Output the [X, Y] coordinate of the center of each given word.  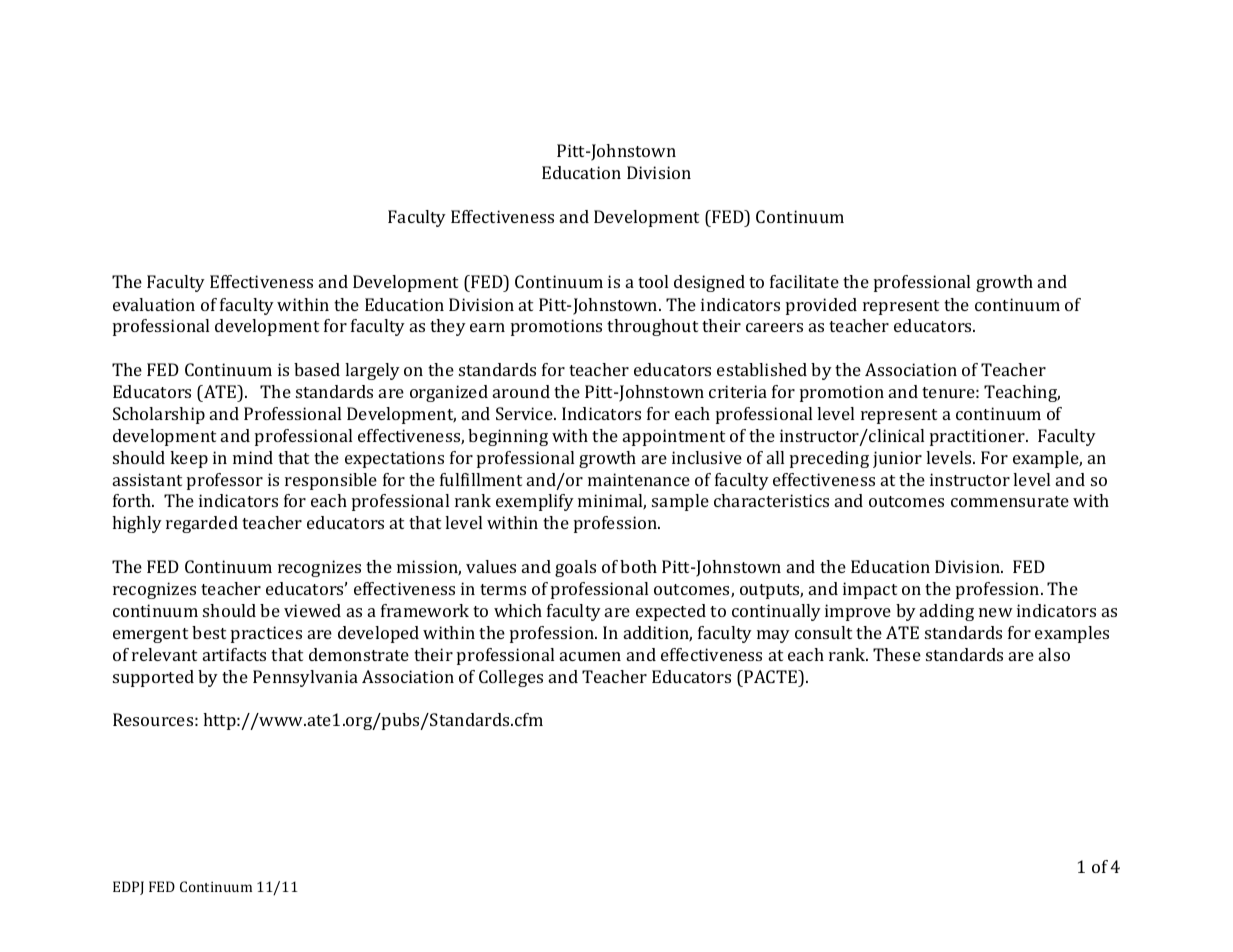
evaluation [154, 304]
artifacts [234, 654]
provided [821, 306]
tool [653, 281]
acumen [590, 656]
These [897, 654]
